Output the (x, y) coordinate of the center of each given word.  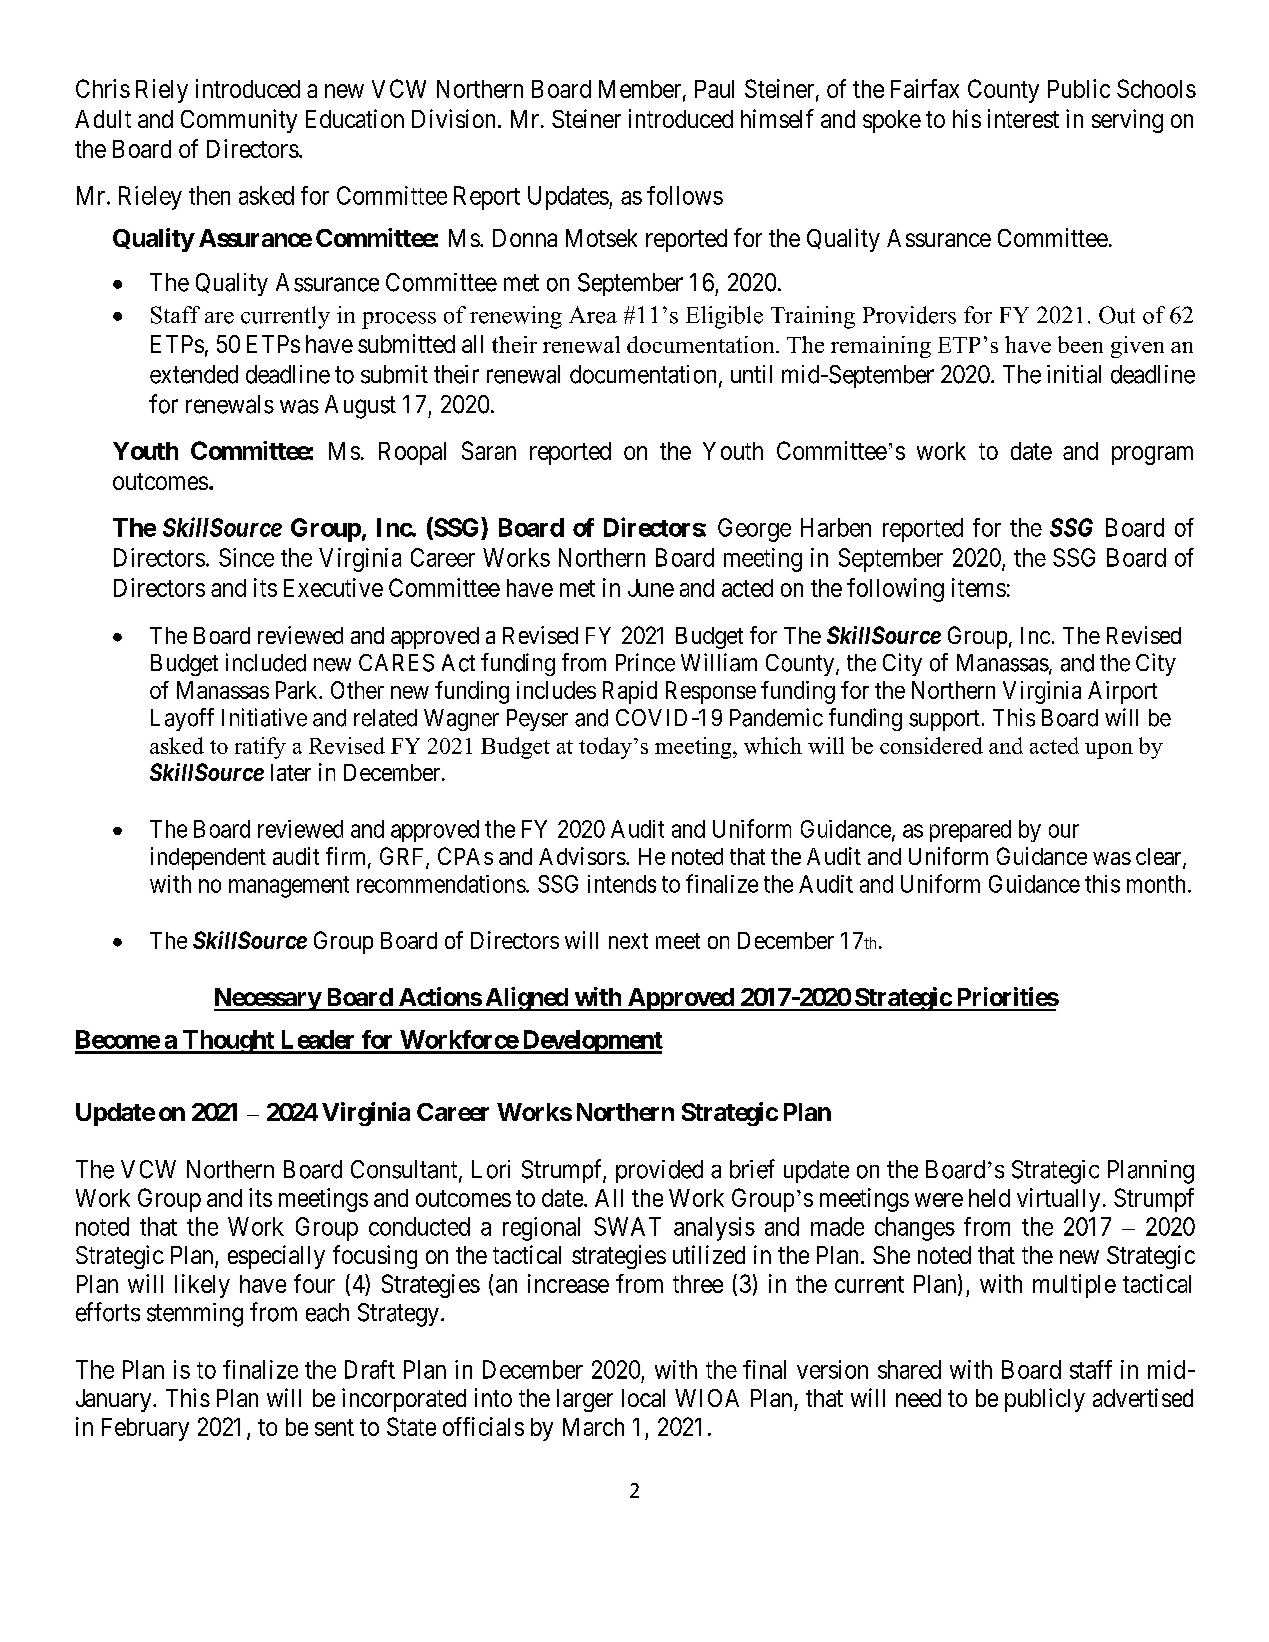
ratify (260, 748)
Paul (714, 89)
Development (591, 1042)
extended (194, 374)
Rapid (630, 692)
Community (239, 121)
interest (1023, 118)
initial (1074, 374)
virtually (1058, 1200)
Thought (228, 1042)
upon (1109, 751)
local (643, 1398)
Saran (489, 450)
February (145, 1429)
